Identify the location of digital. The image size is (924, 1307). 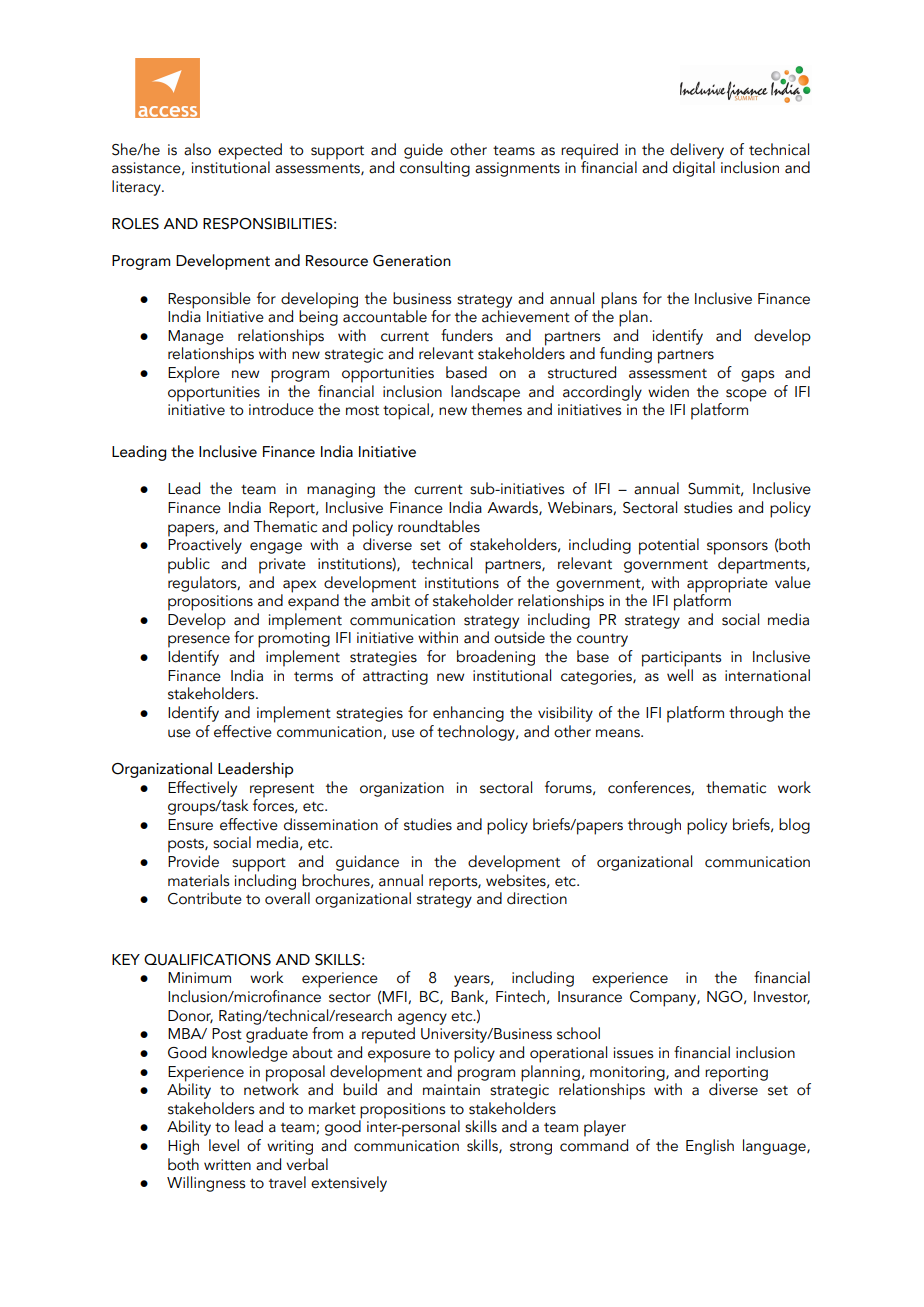
(694, 169).
